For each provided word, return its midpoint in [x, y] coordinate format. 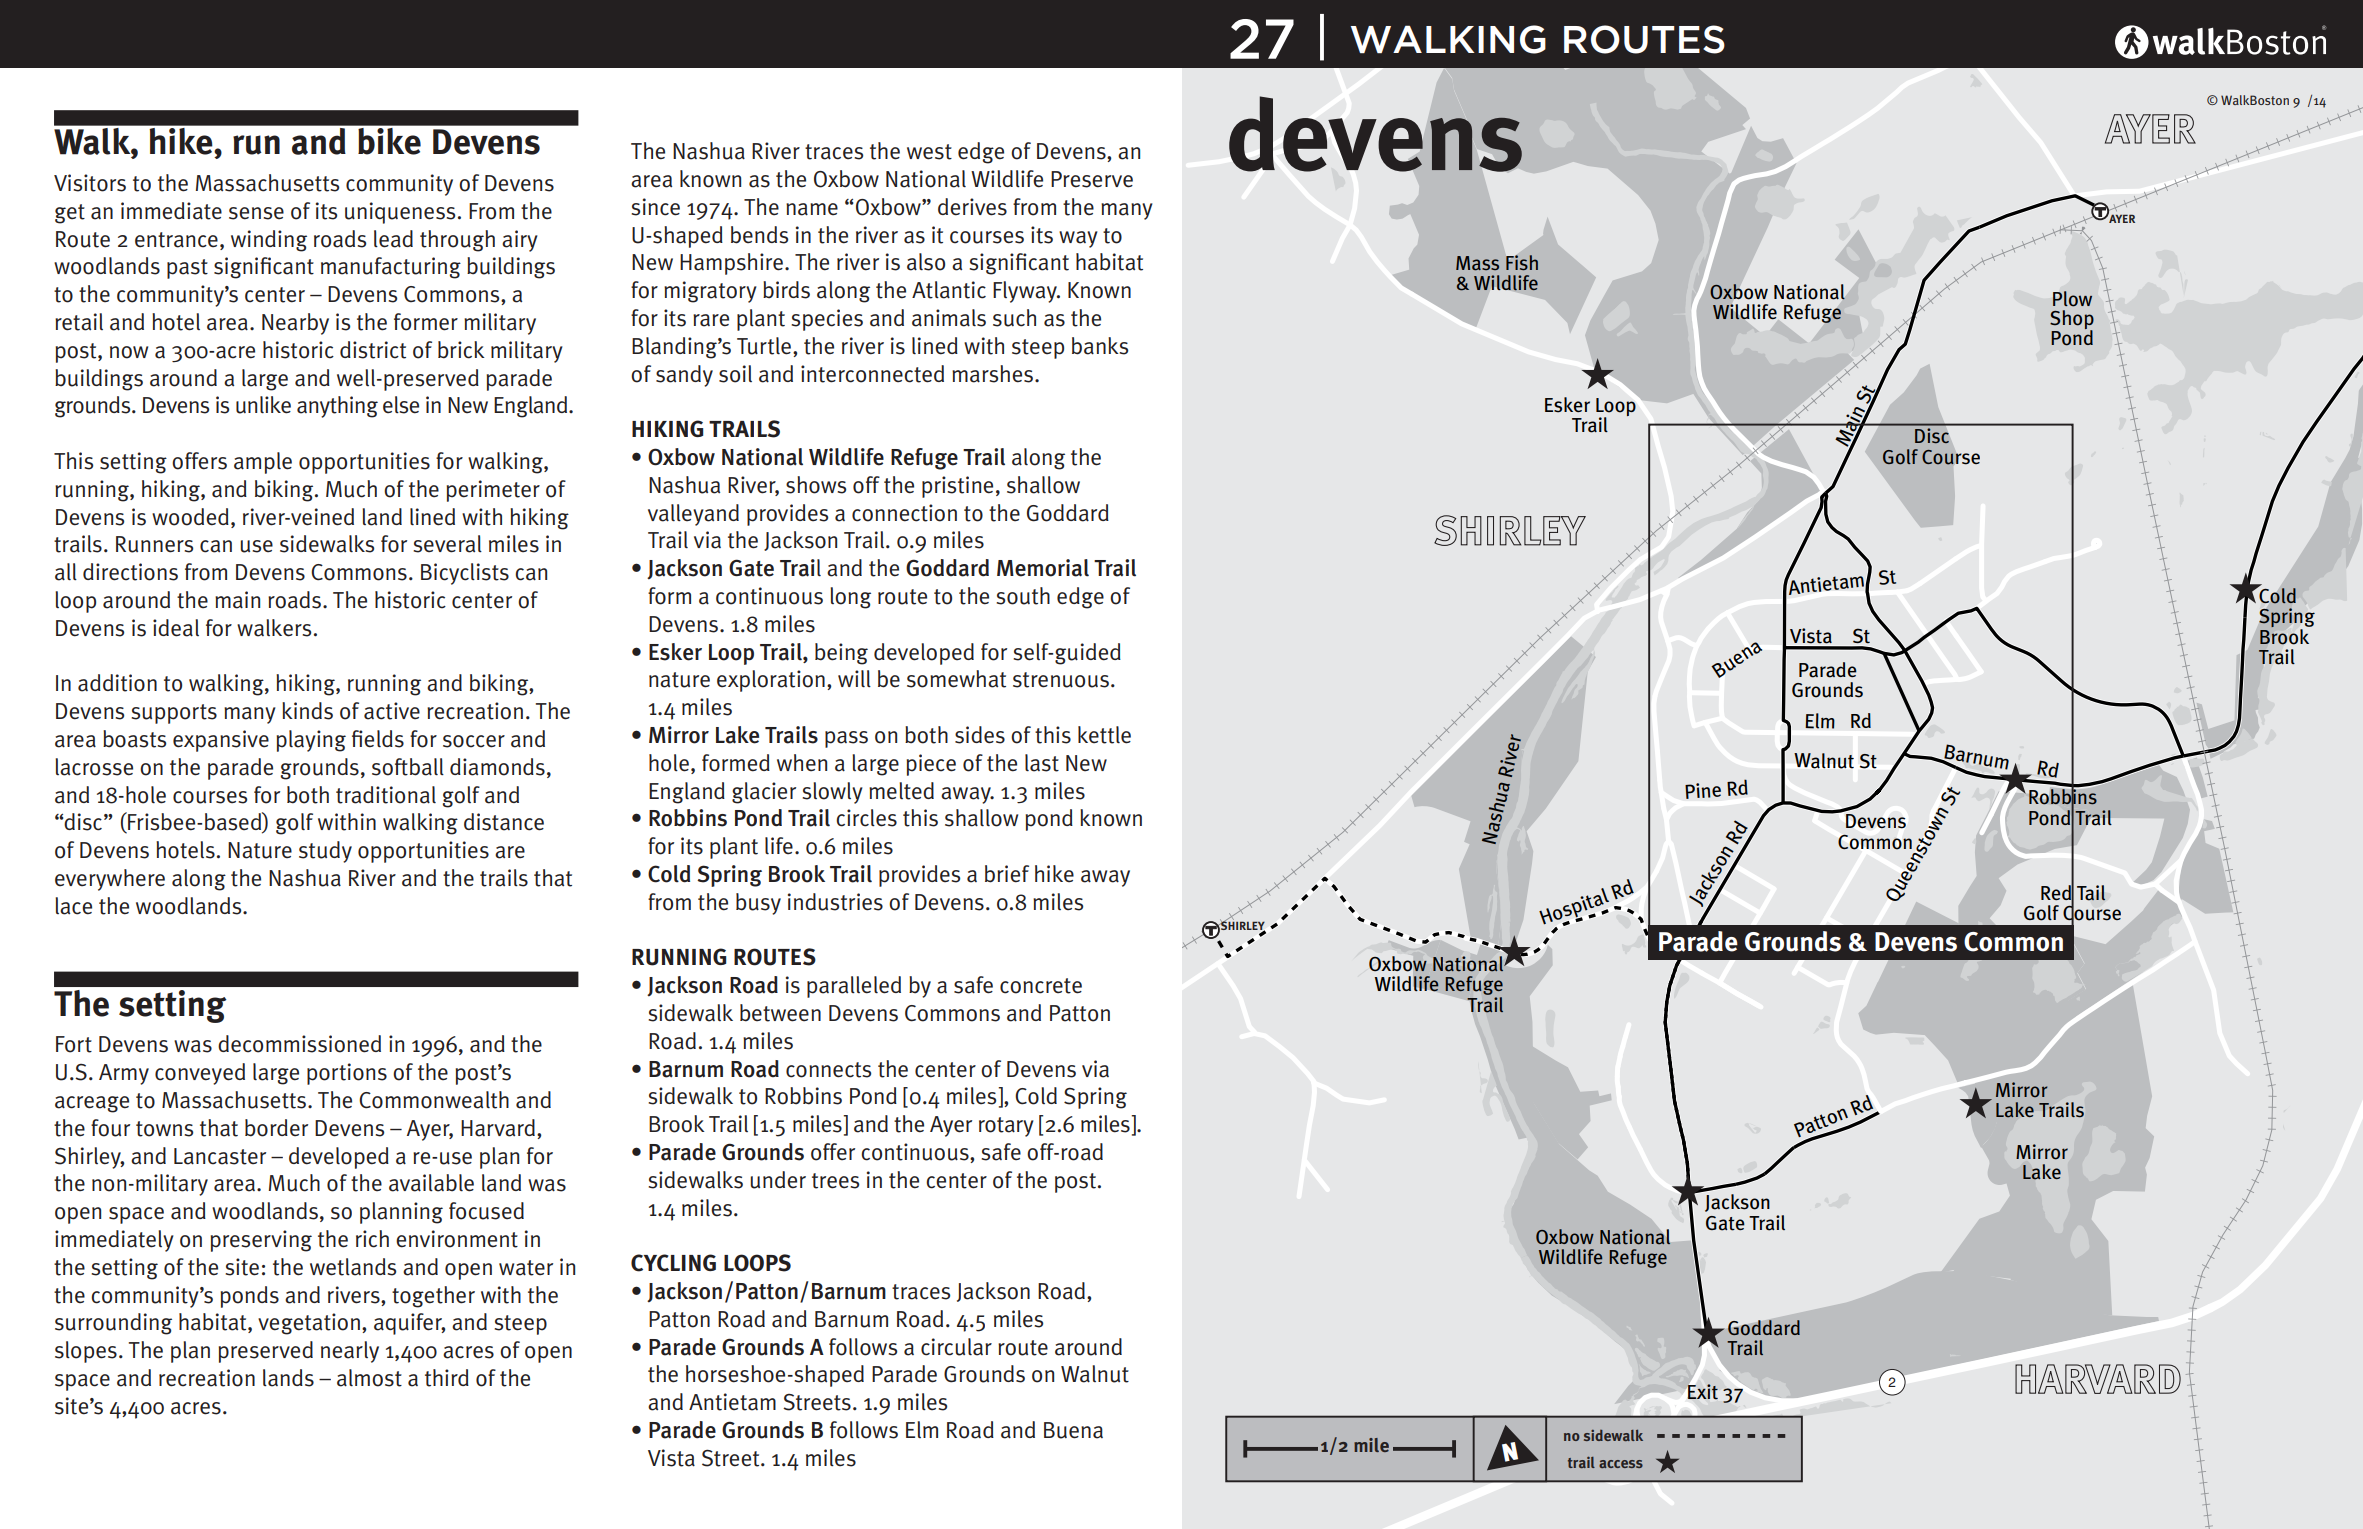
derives [972, 207]
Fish [1522, 263]
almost [369, 1378]
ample [263, 463]
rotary [1006, 1127]
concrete [1041, 986]
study [325, 852]
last [1042, 763]
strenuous [1061, 680]
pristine [957, 487]
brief [1007, 874]
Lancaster [220, 1156]
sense [256, 213]
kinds [307, 711]
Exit [1703, 1391]
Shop [2072, 321]
